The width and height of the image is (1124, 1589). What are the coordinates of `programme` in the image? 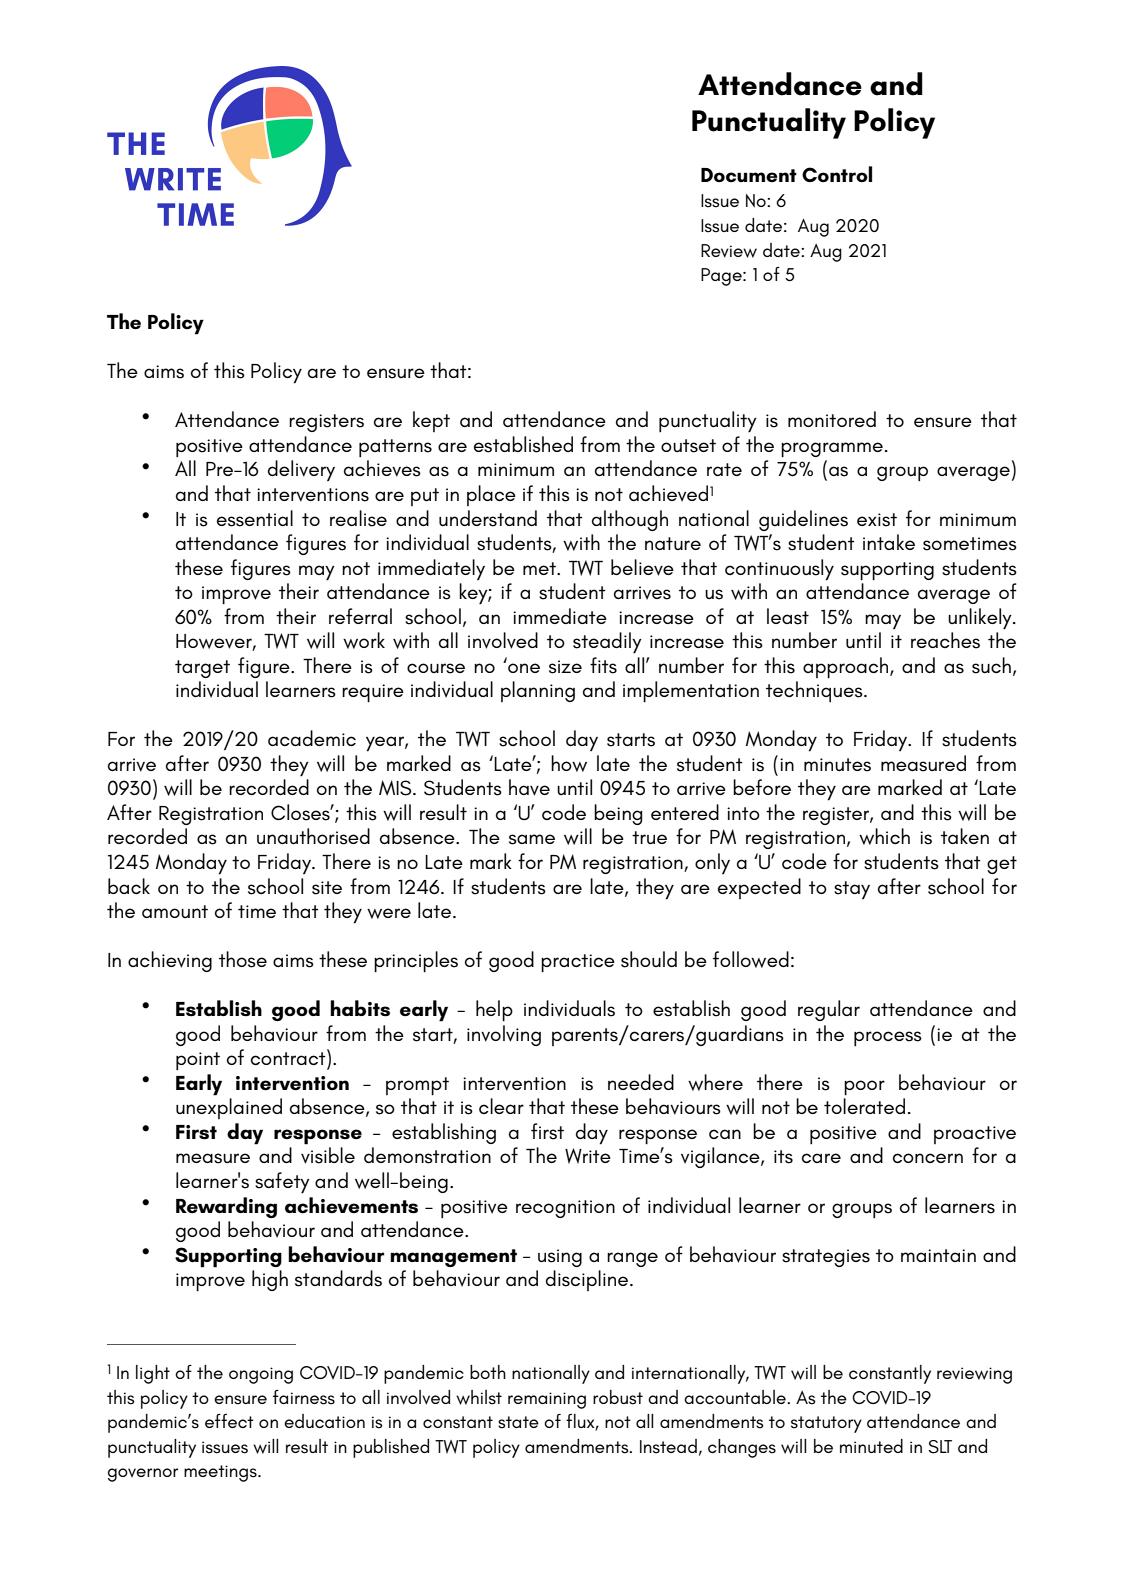 It's located at (832, 449).
